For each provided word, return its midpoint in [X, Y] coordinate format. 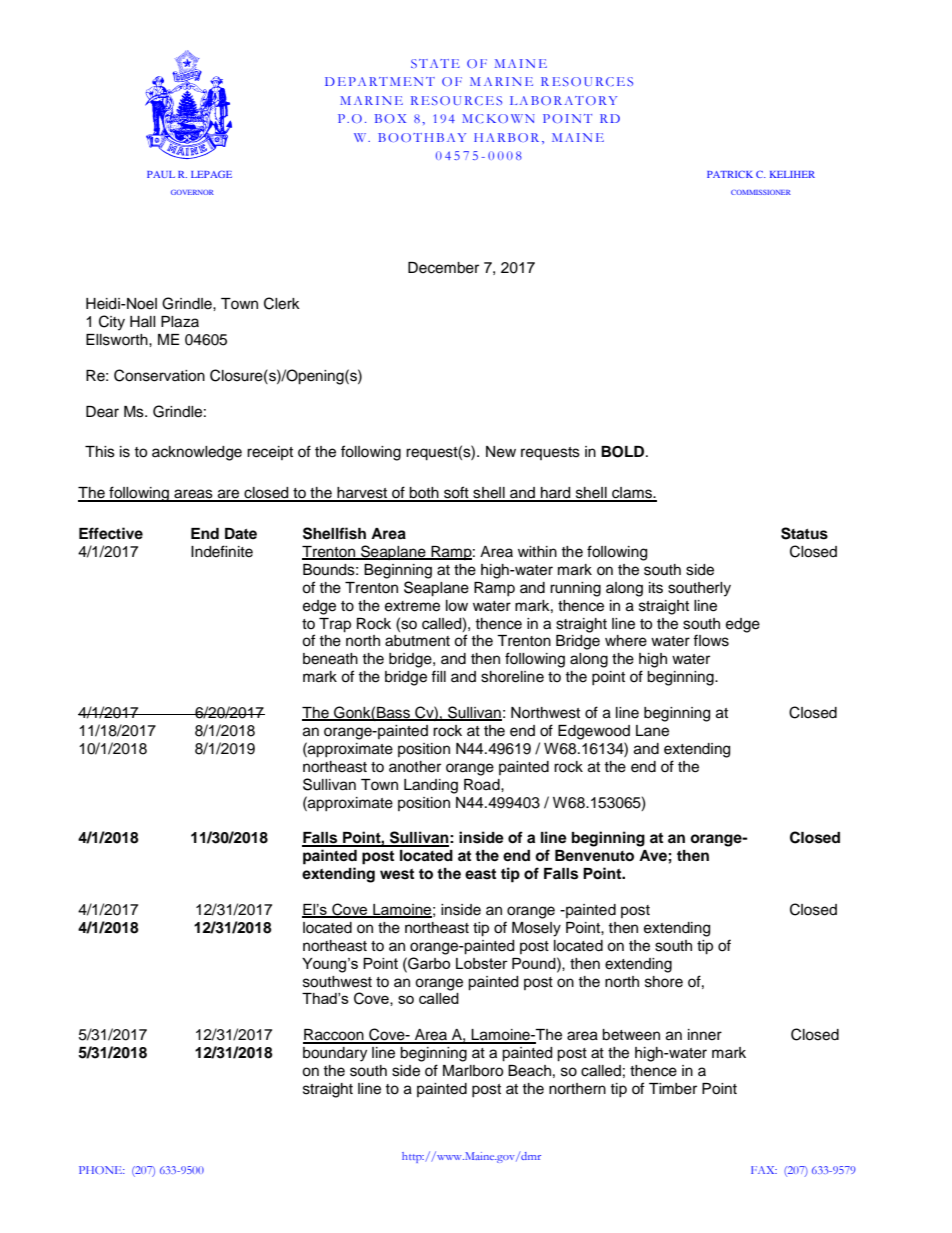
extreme [412, 606]
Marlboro [473, 1071]
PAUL [161, 174]
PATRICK [730, 174]
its [656, 588]
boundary [335, 1054]
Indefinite [222, 551]
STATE [435, 63]
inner [705, 1035]
